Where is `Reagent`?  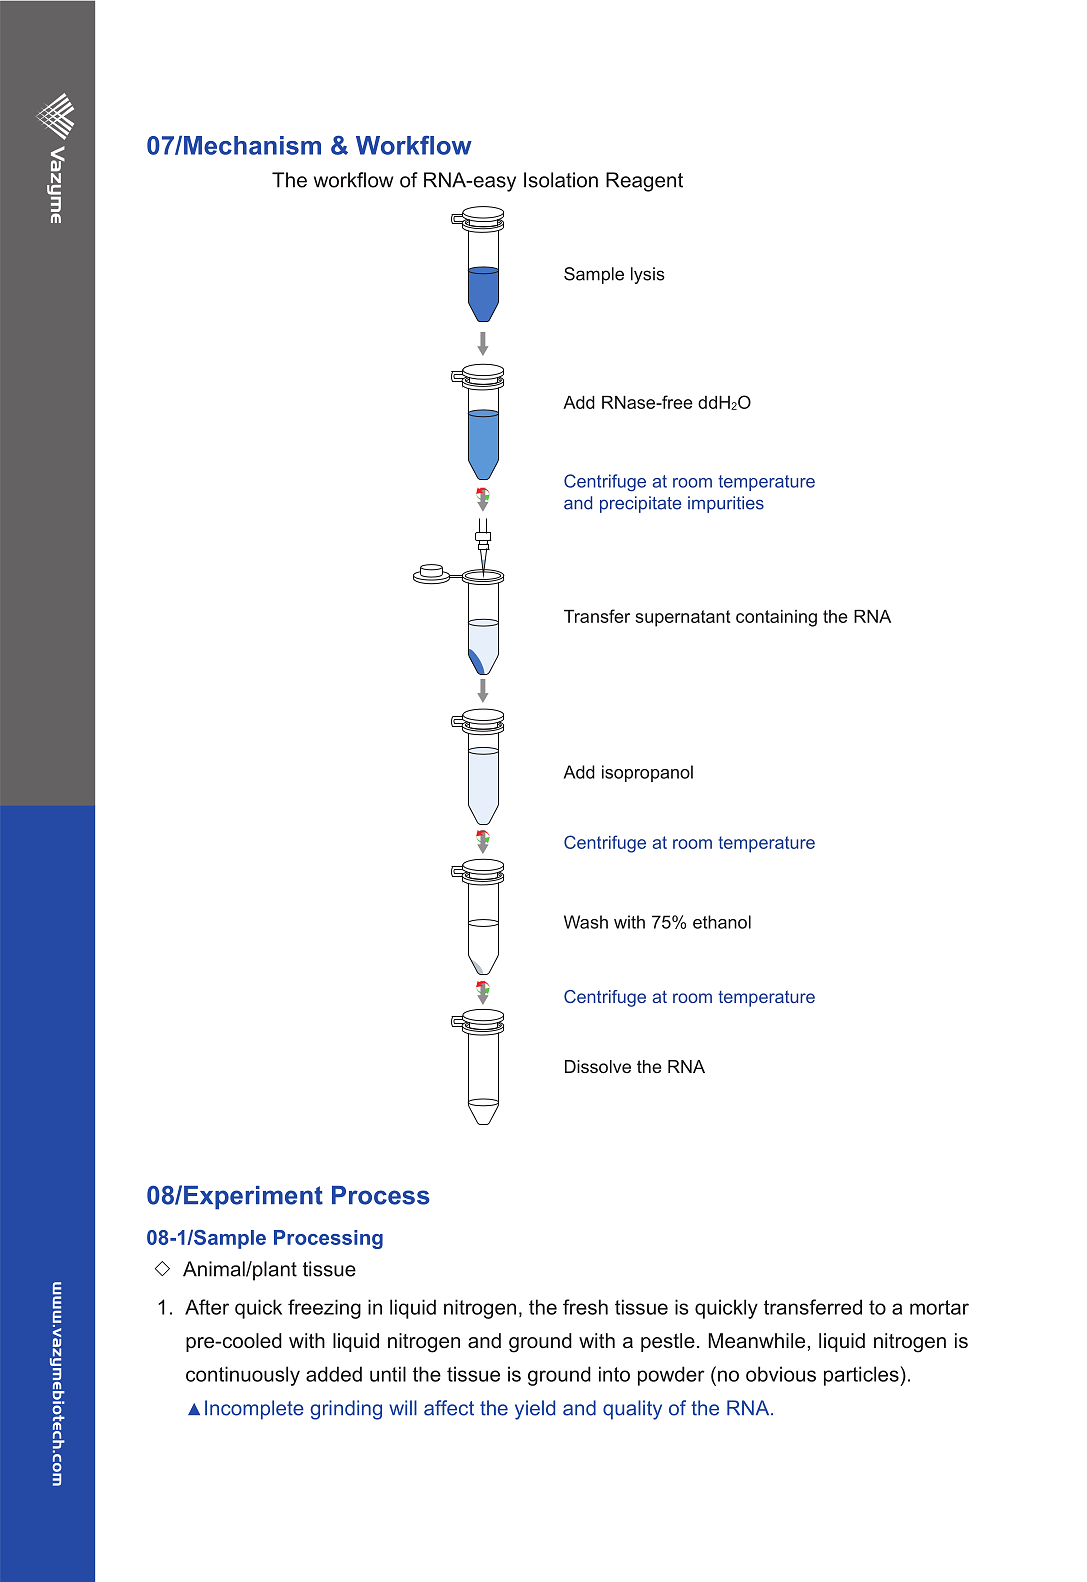 Reagent is located at coordinates (644, 182).
